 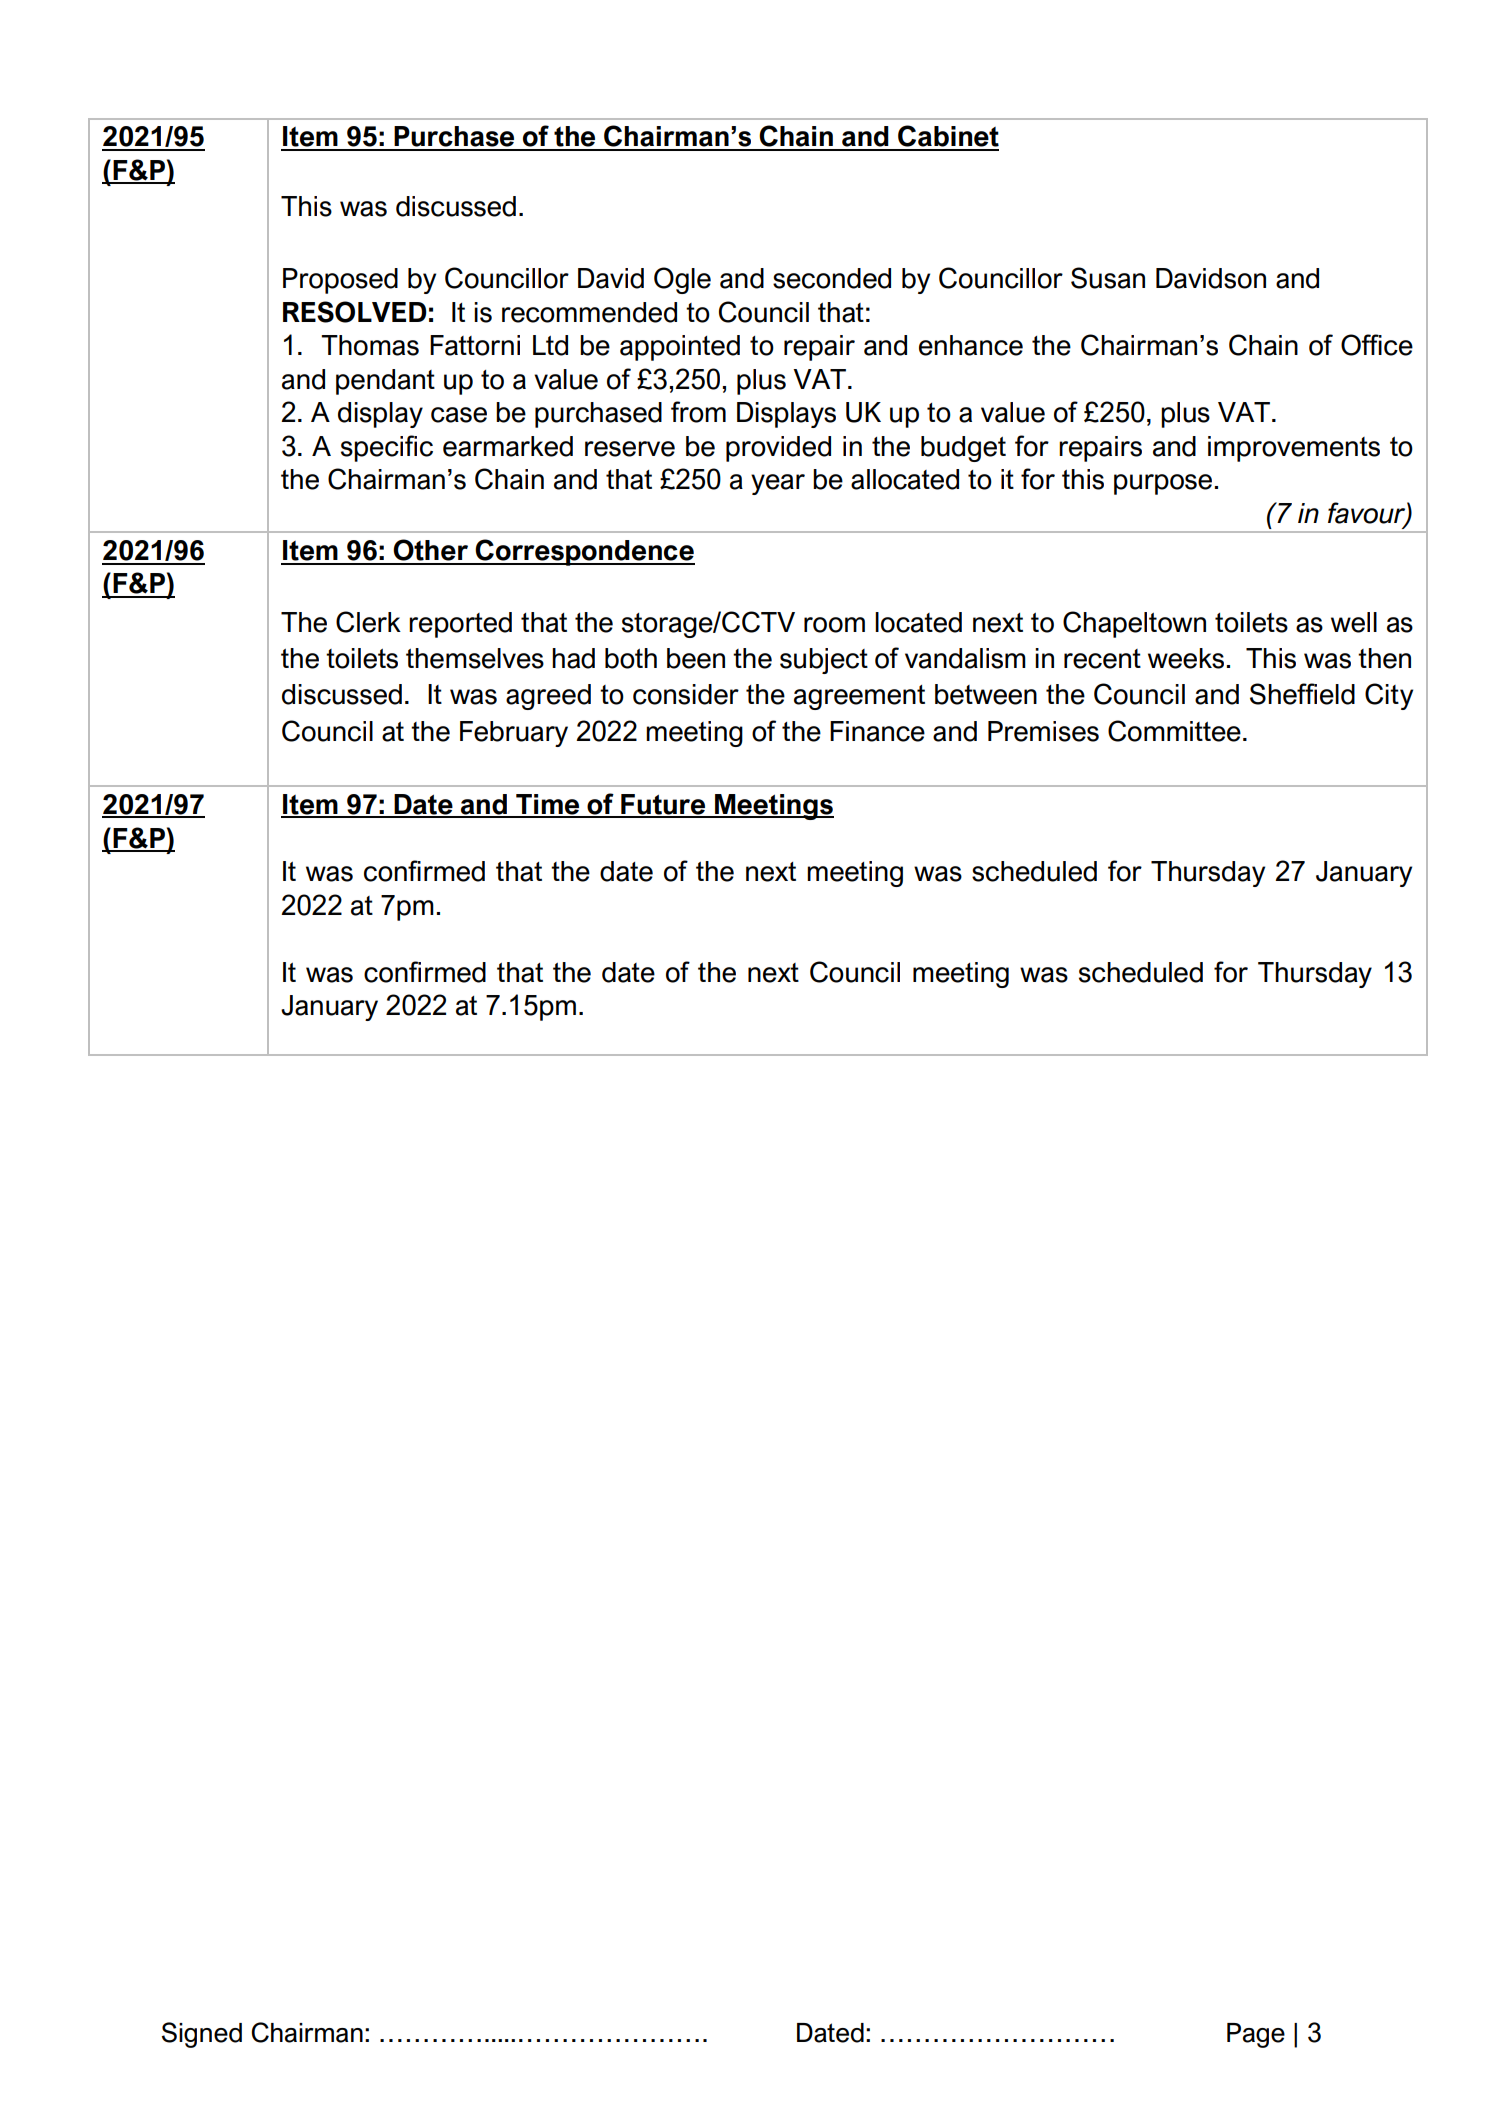 I want to click on Committee, so click(x=1174, y=731).
